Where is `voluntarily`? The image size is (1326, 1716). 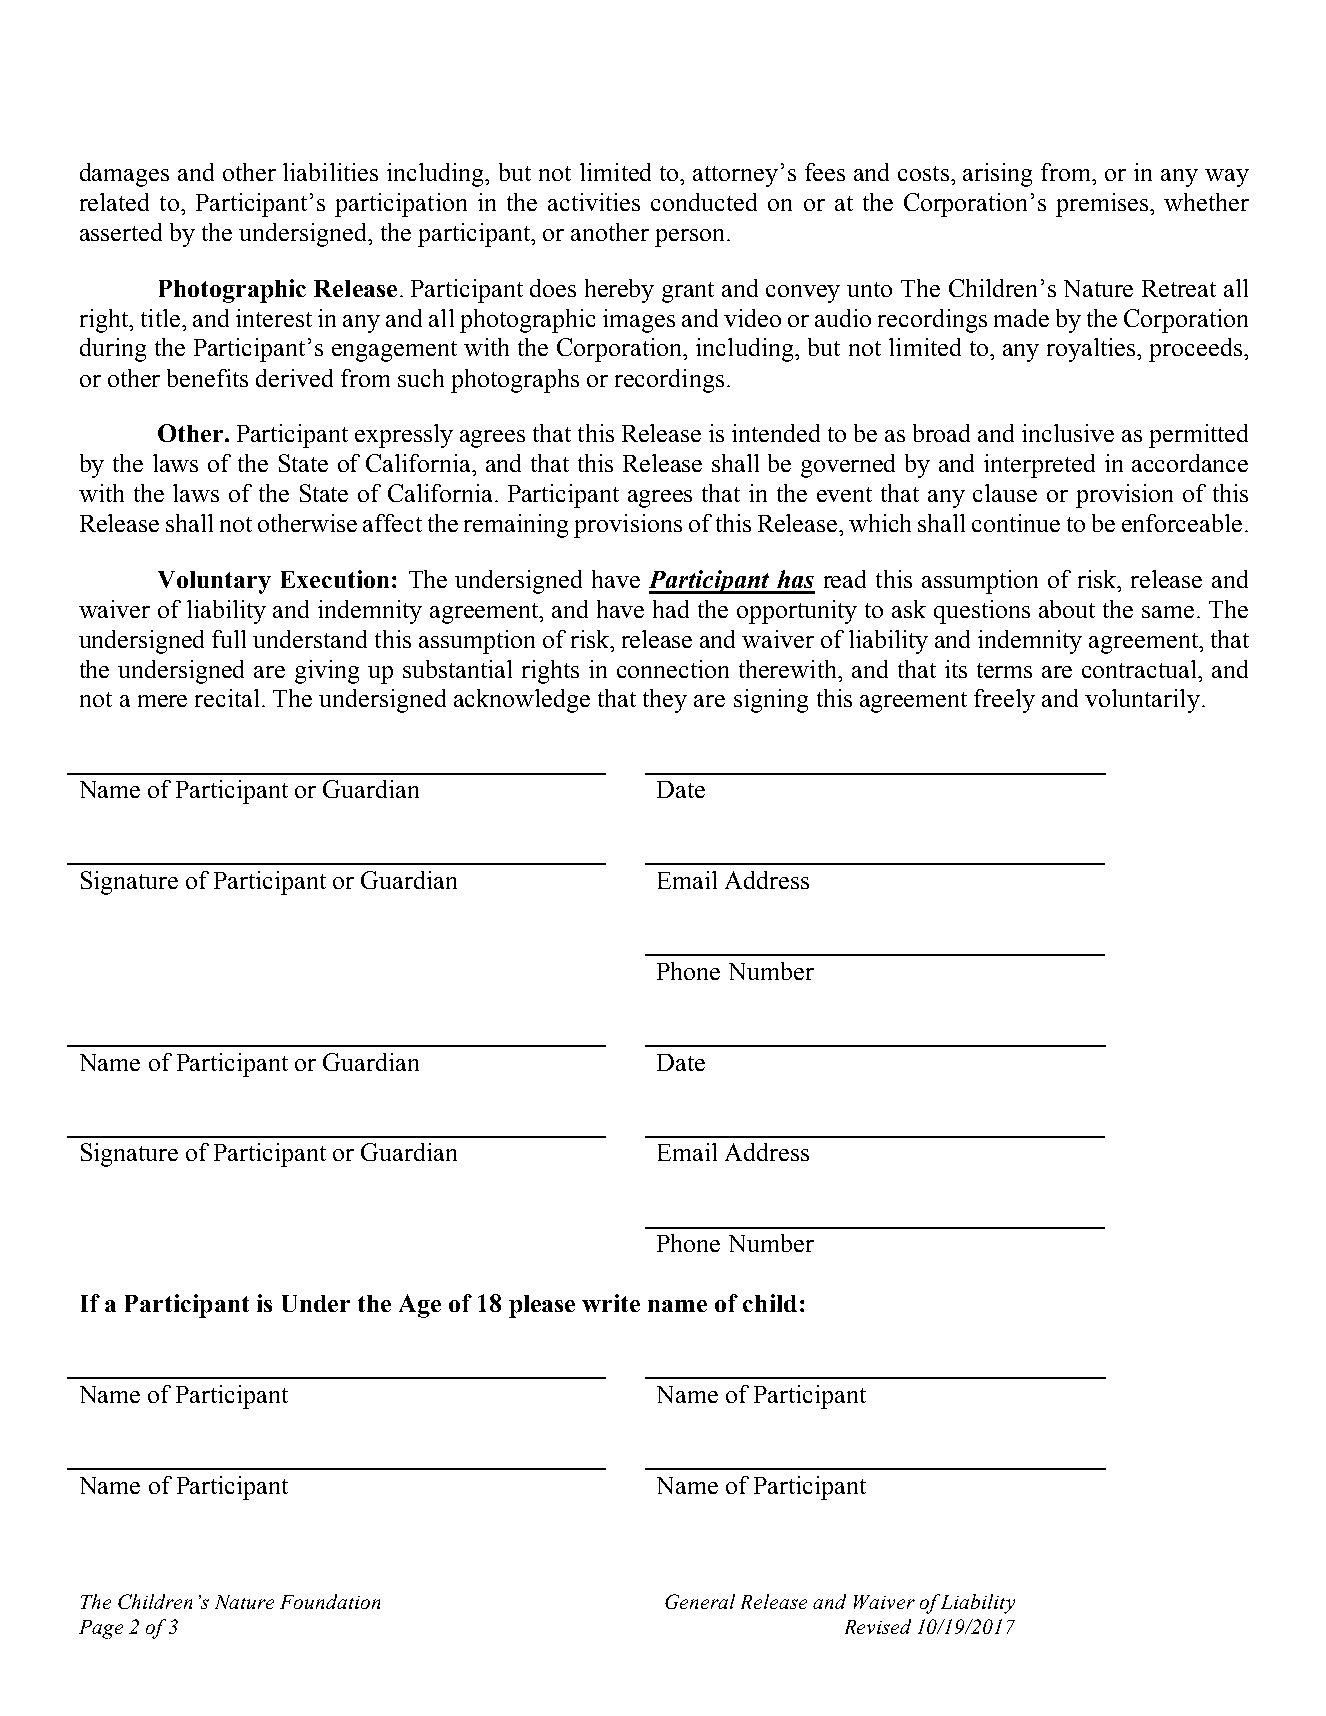
voluntarily is located at coordinates (1142, 701).
